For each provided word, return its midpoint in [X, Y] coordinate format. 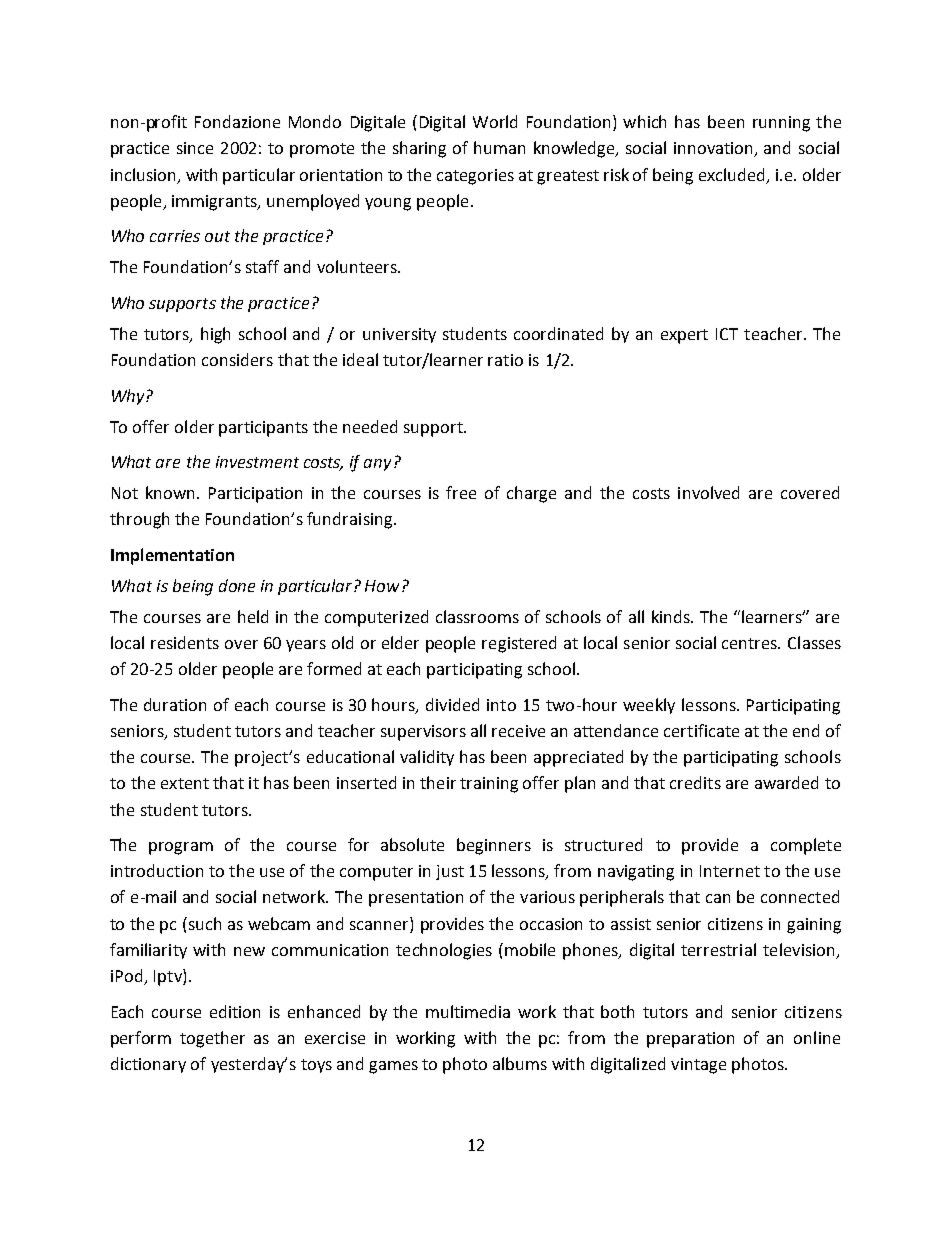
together [212, 1039]
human [499, 147]
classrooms [477, 616]
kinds [672, 616]
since [195, 148]
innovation [714, 149]
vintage [698, 1066]
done [237, 585]
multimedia [468, 1011]
